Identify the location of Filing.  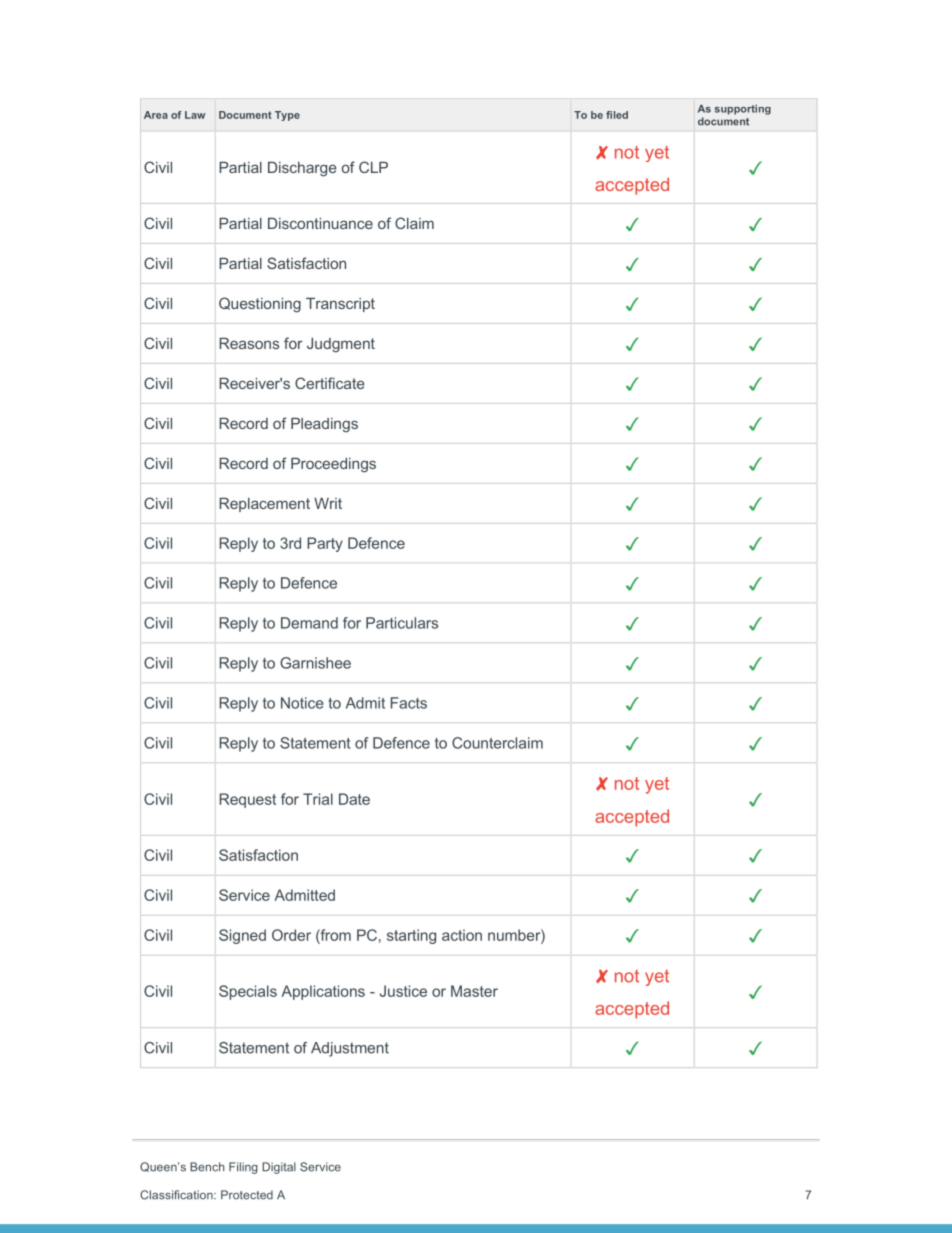
(243, 1168).
